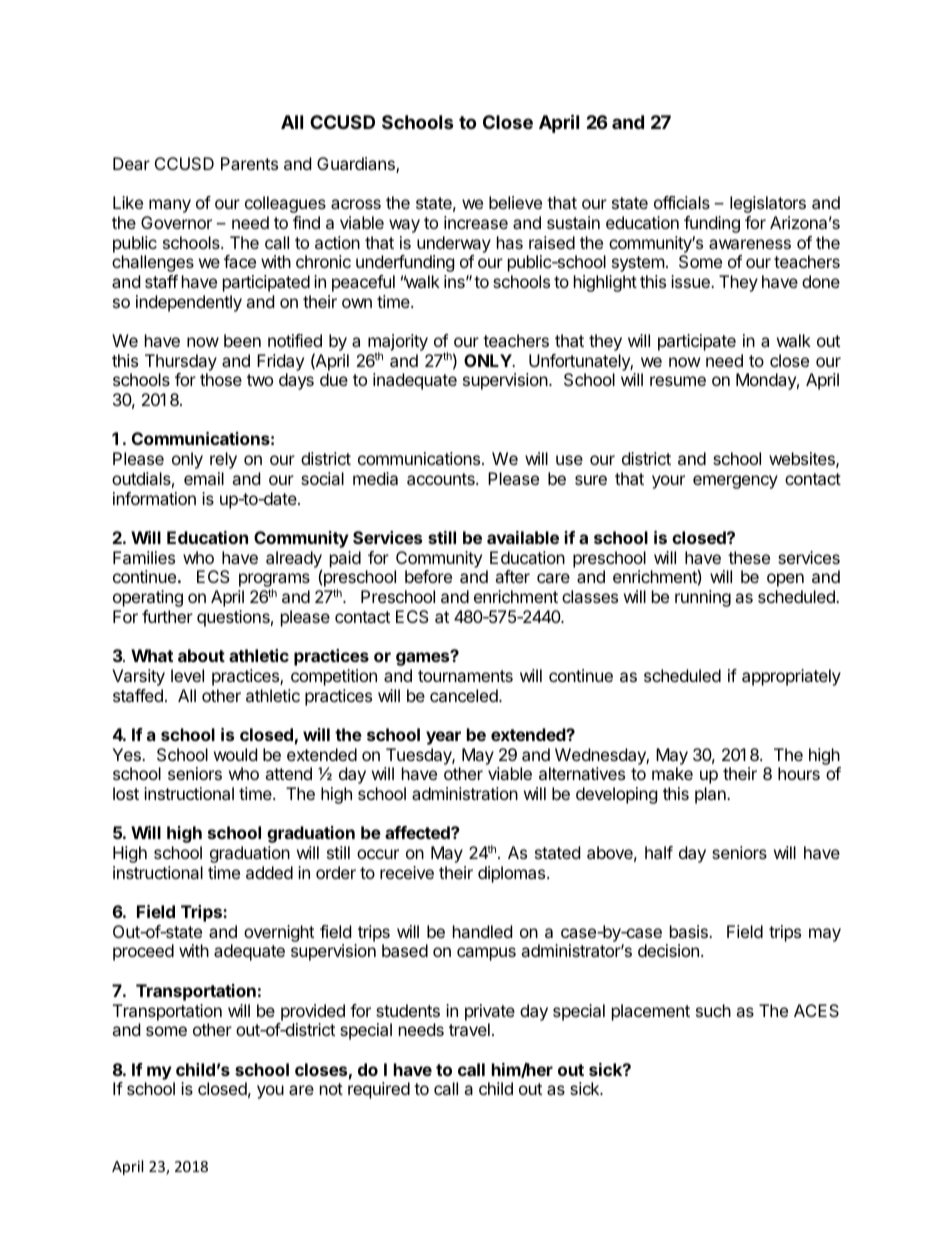  What do you see at coordinates (170, 206) in the page?
I see `many` at bounding box center [170, 206].
